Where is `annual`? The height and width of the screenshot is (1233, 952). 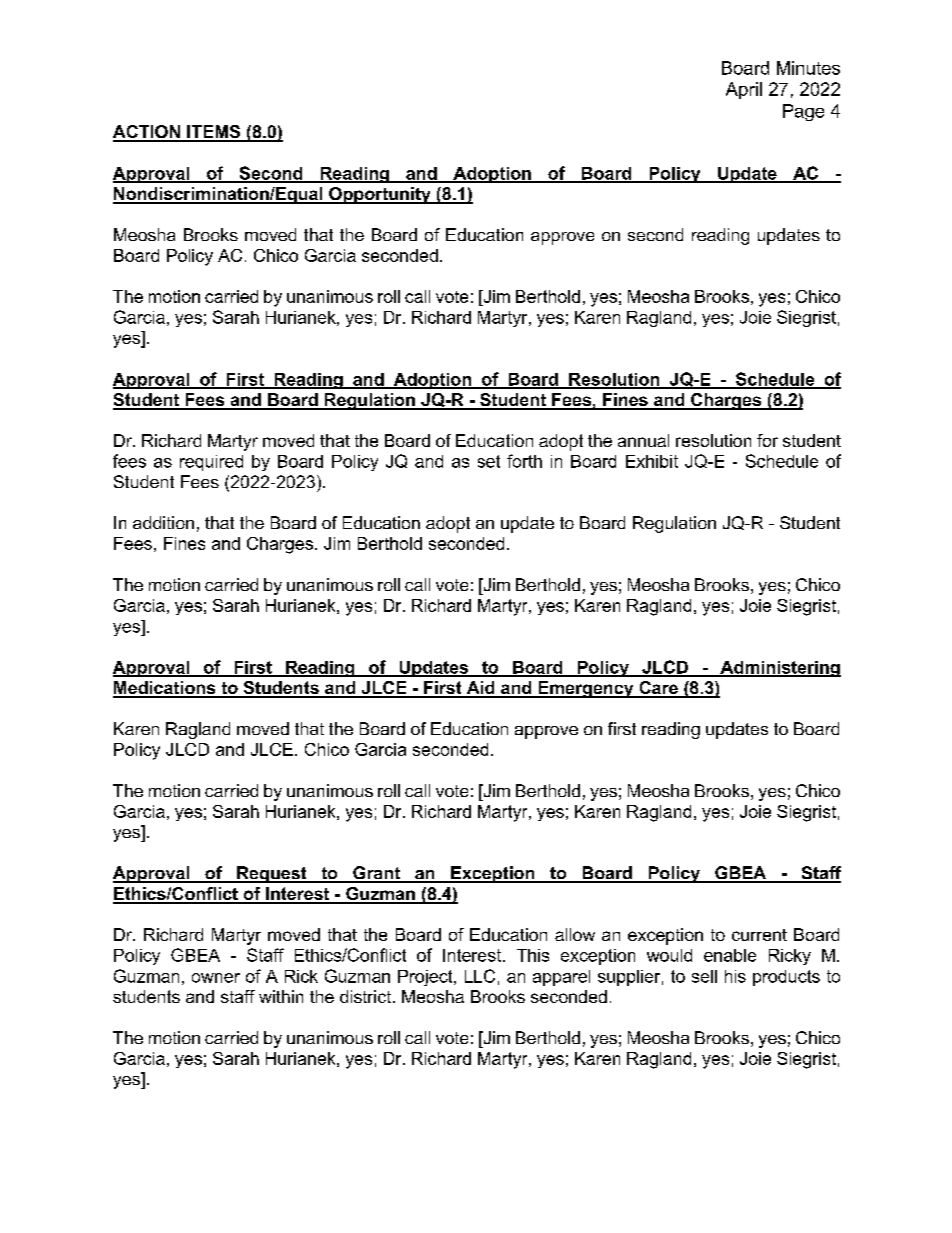
annual is located at coordinates (643, 440).
